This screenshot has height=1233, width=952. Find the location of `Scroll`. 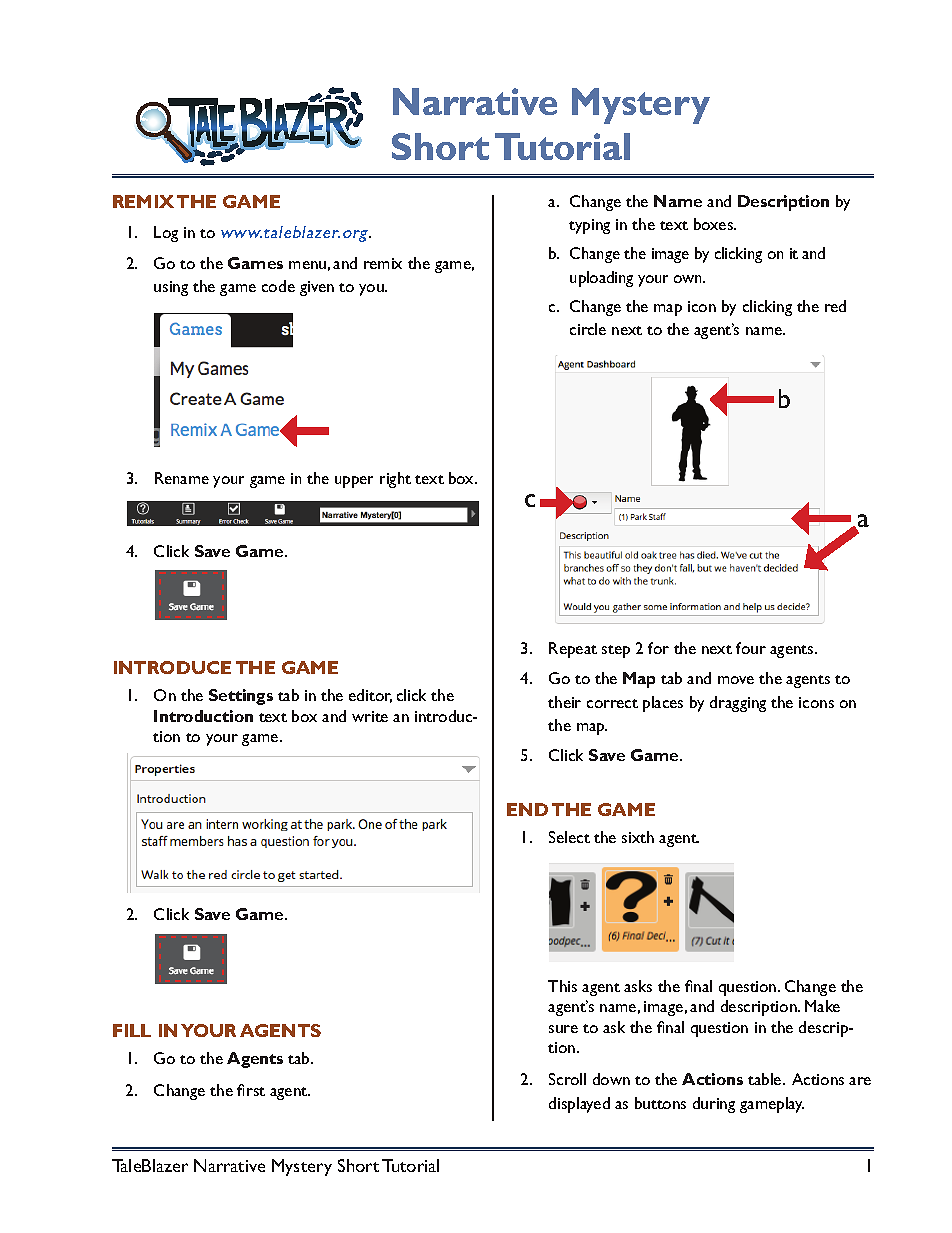

Scroll is located at coordinates (567, 1079).
